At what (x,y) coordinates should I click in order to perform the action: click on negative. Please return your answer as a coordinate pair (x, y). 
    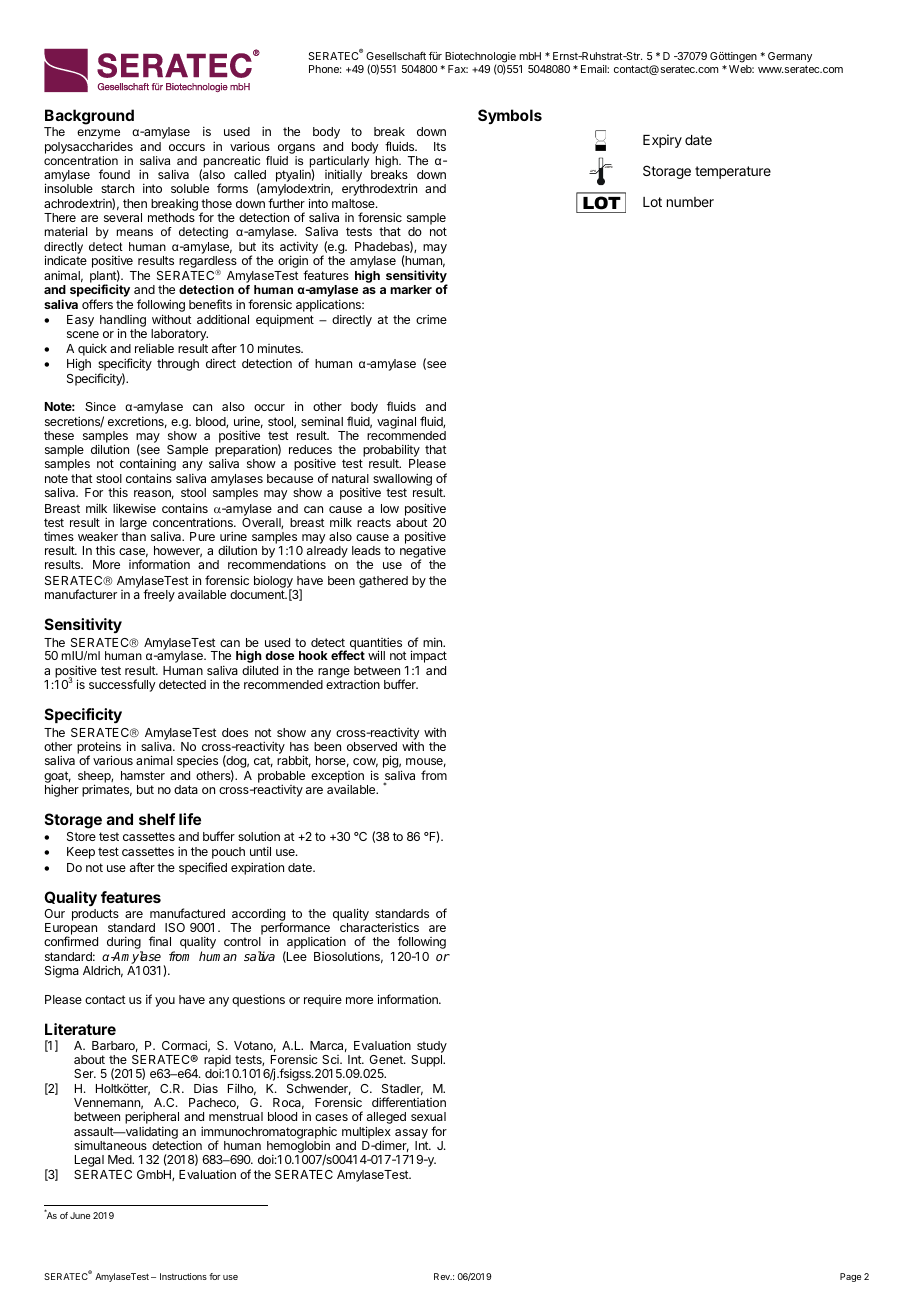
    Looking at the image, I should click on (423, 553).
